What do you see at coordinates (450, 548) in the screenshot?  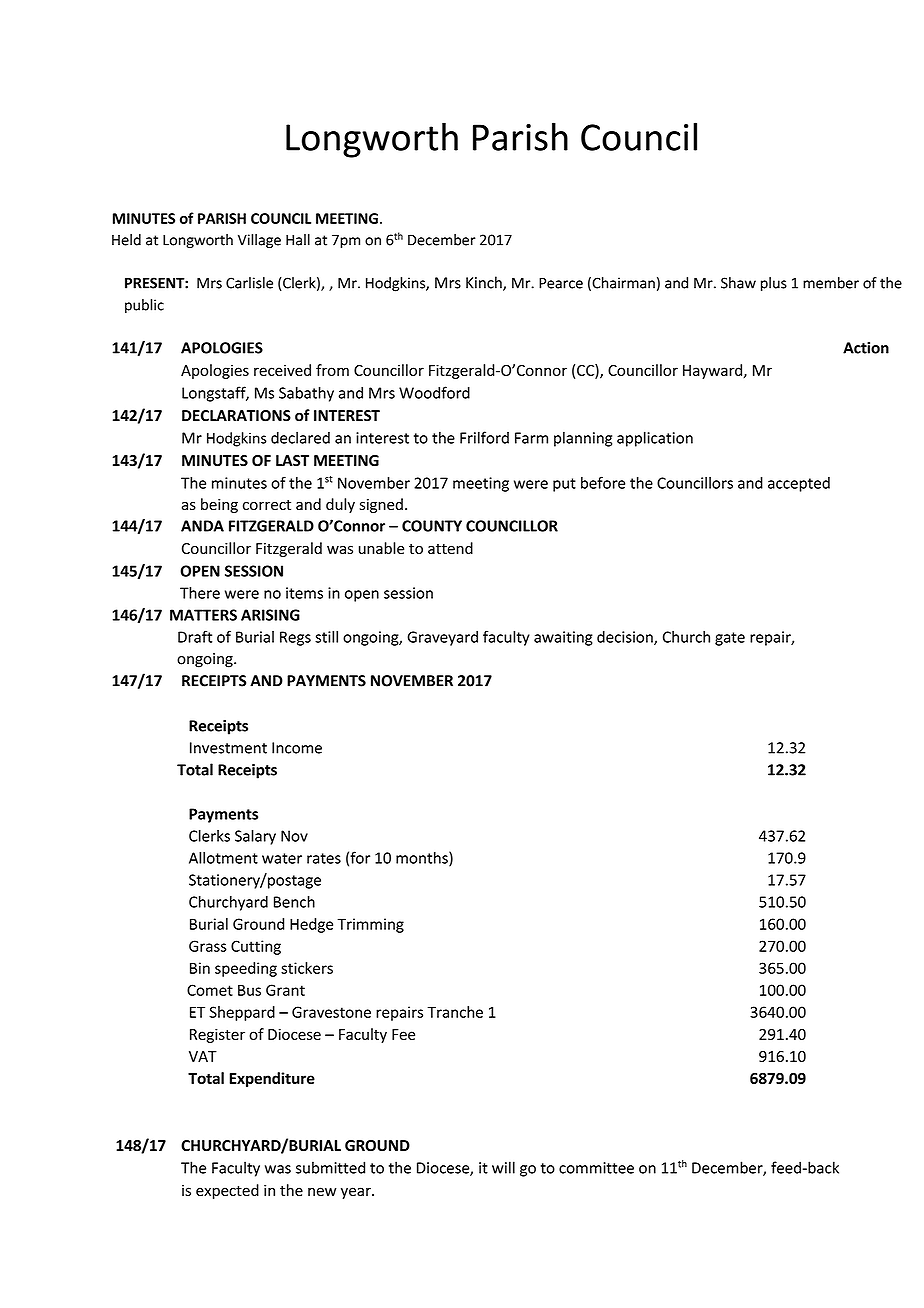 I see `attend` at bounding box center [450, 548].
